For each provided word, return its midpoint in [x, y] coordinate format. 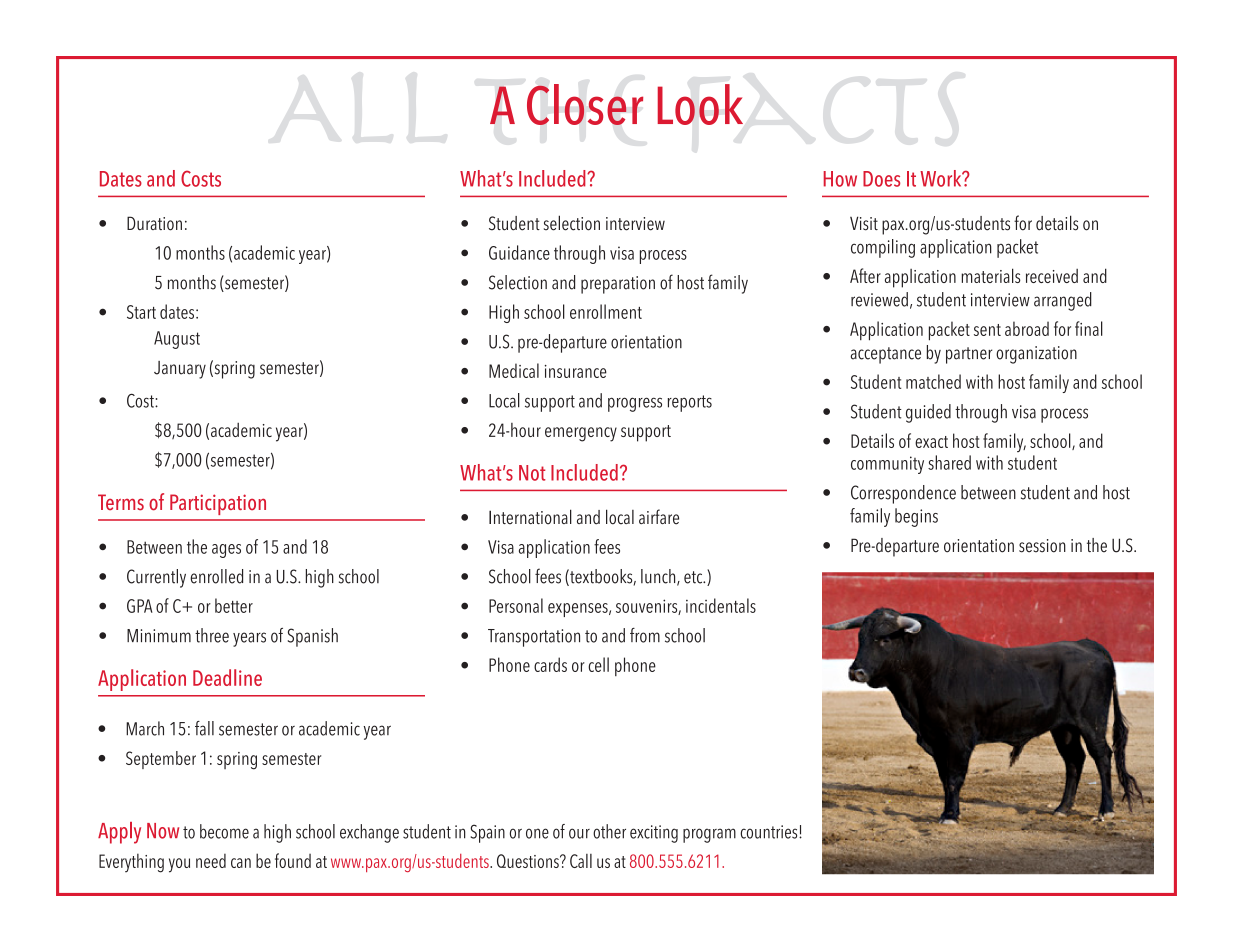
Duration [154, 223]
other [609, 831]
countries [770, 832]
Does [881, 179]
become [224, 831]
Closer [585, 104]
